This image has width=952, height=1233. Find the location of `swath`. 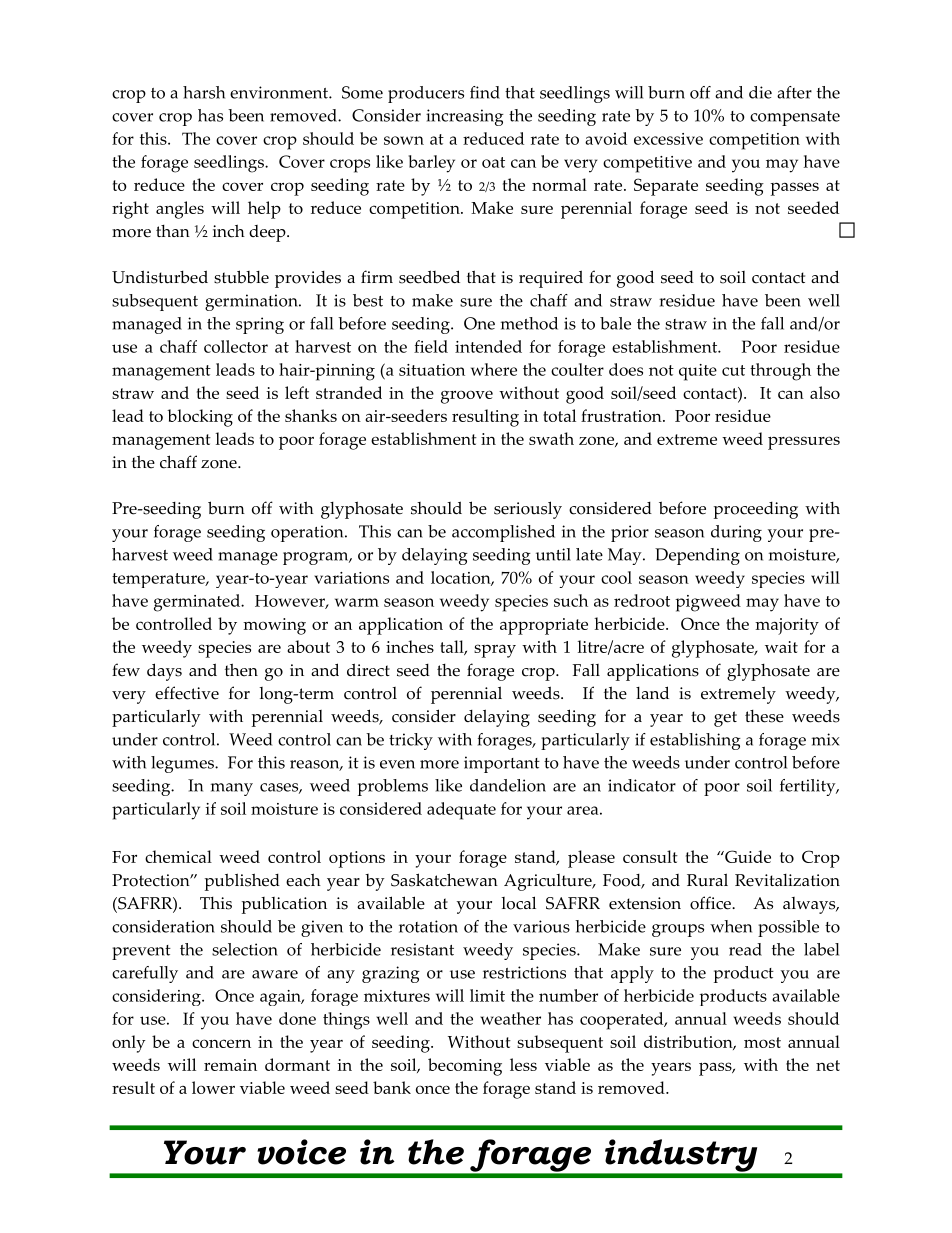

swath is located at coordinates (551, 438).
